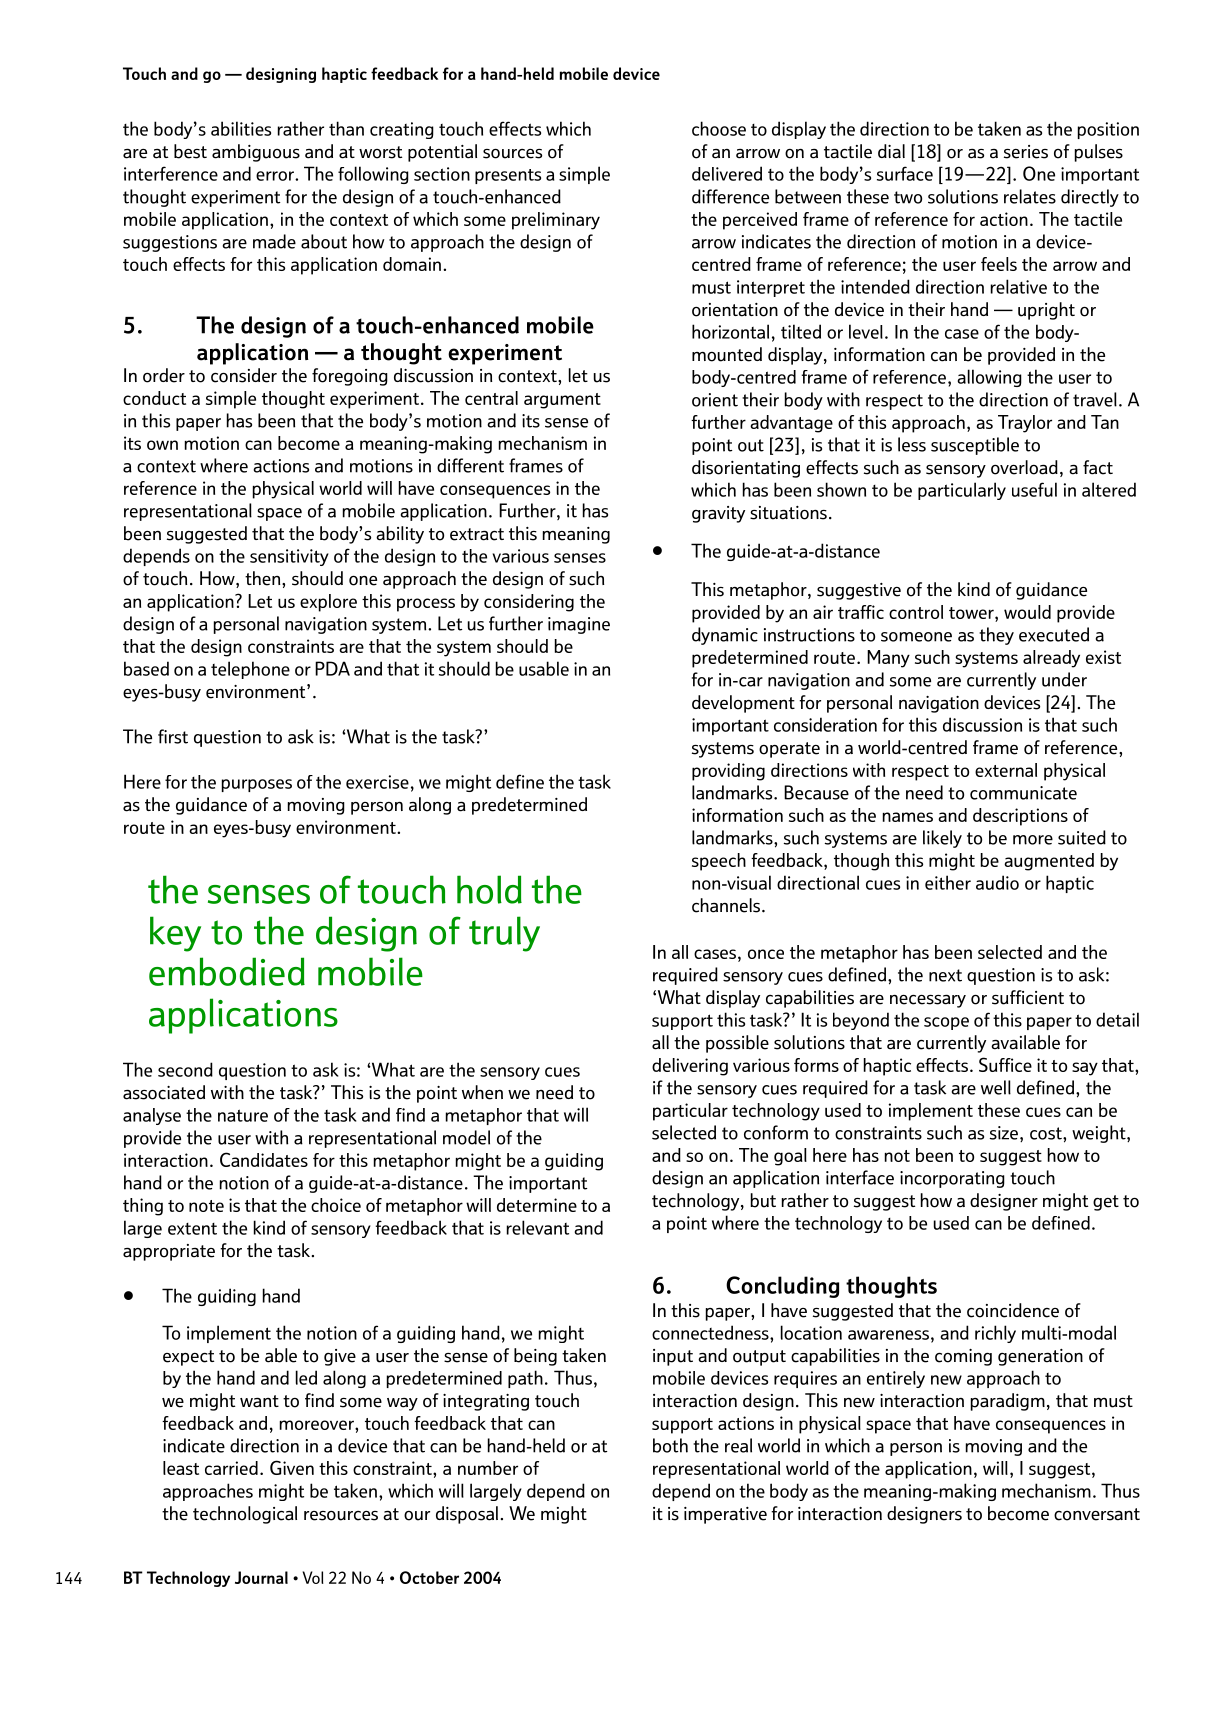  Describe the element at coordinates (276, 176) in the image. I see `error` at that location.
